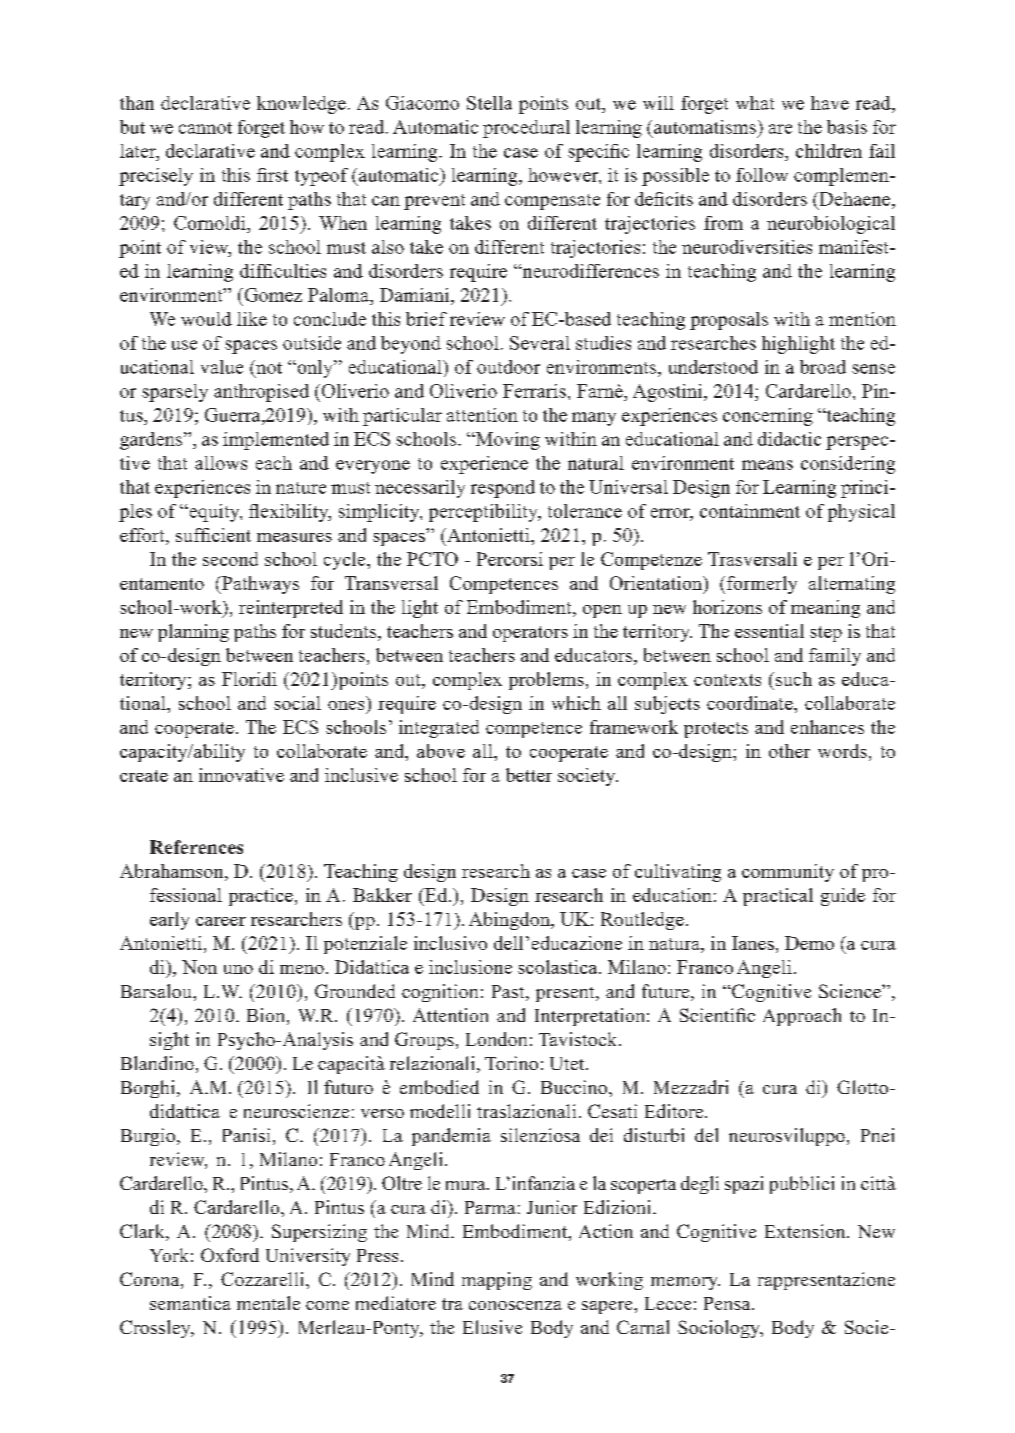 The width and height of the document is (1015, 1433). I want to click on cannot, so click(205, 128).
